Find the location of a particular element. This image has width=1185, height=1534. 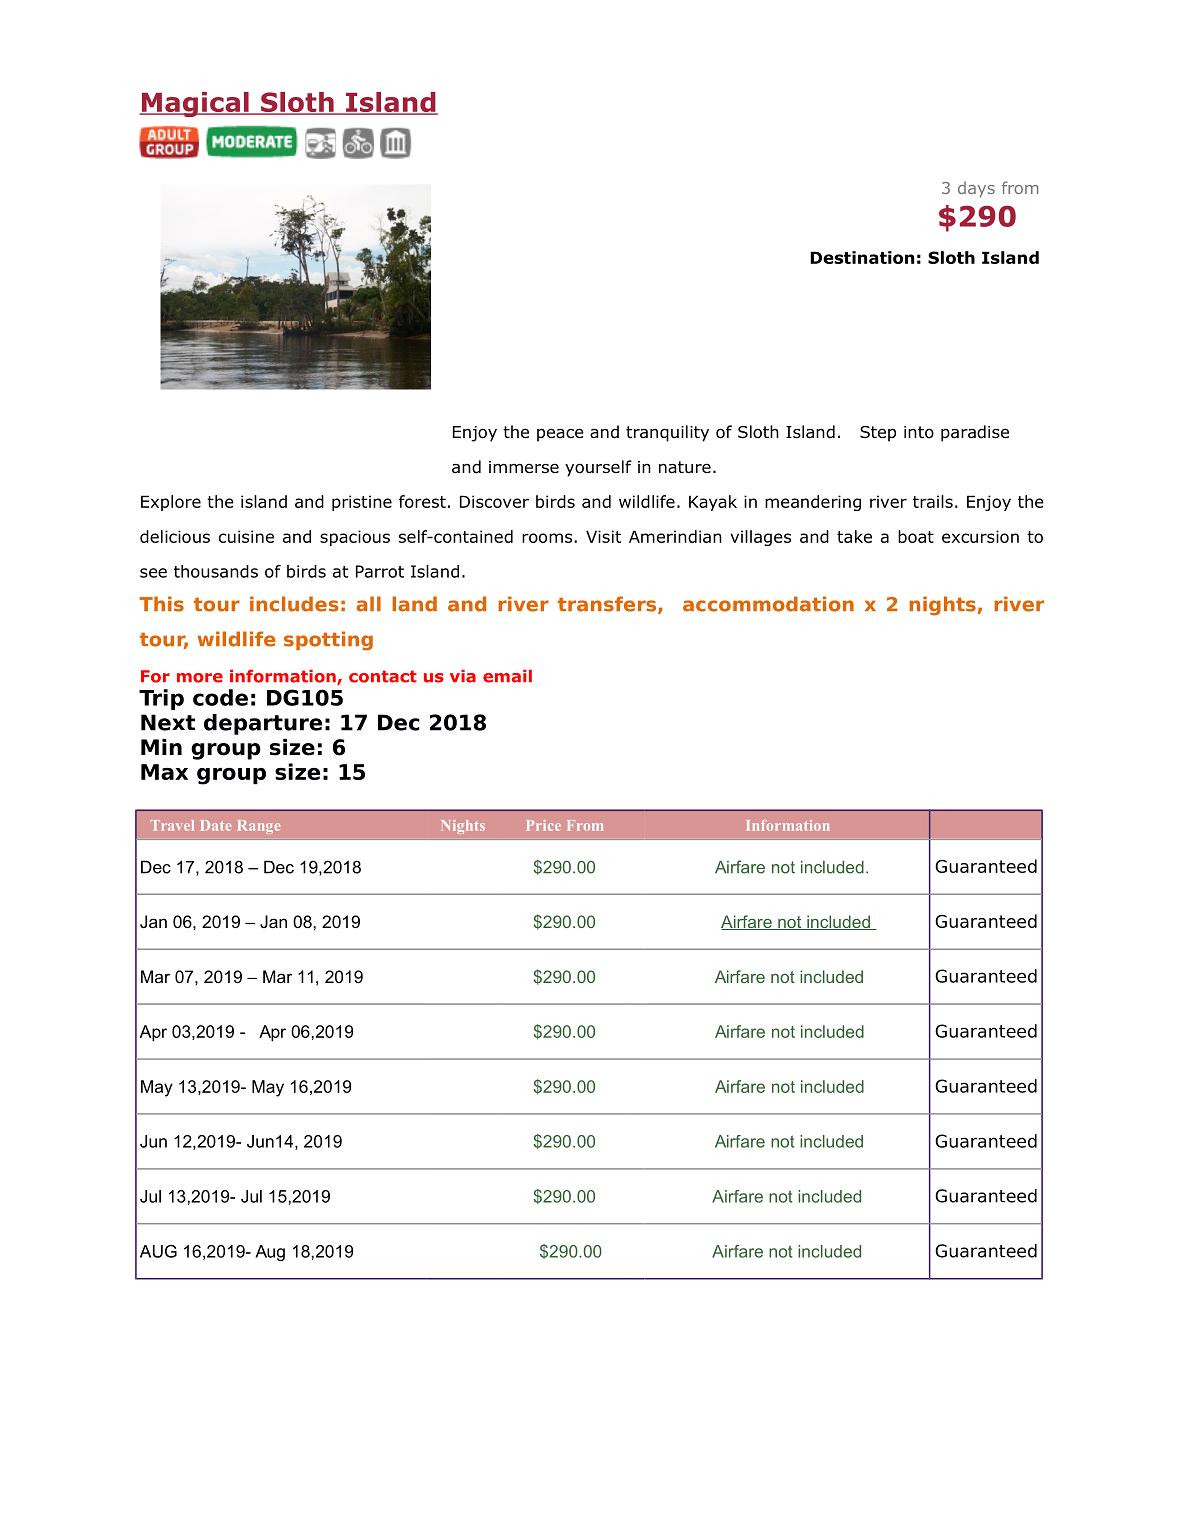

Price is located at coordinates (544, 825).
